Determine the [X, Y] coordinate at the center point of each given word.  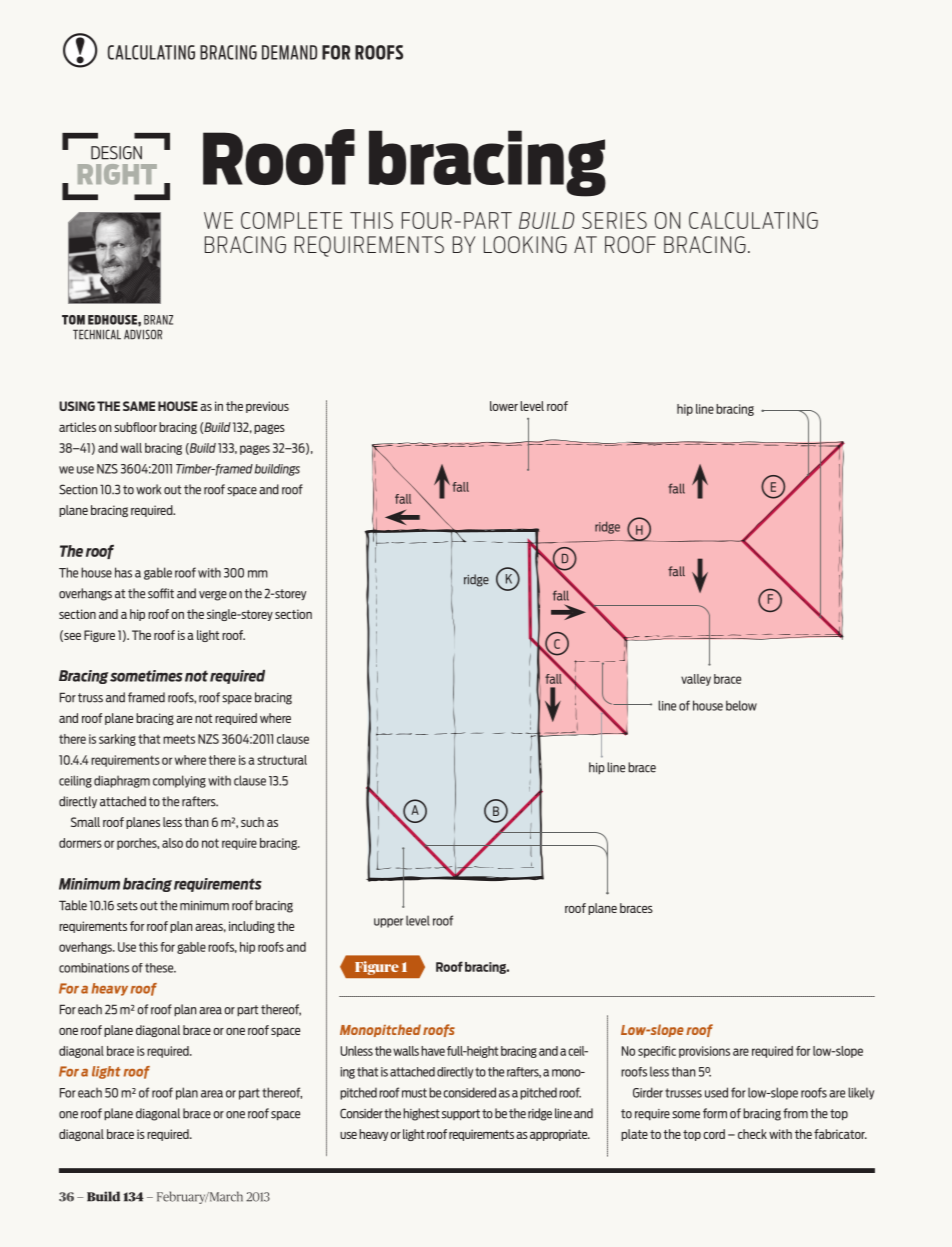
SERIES [614, 220]
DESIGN [116, 153]
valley [696, 680]
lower [504, 406]
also [172, 843]
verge [213, 596]
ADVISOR [143, 334]
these [160, 968]
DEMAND [289, 52]
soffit [161, 593]
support [461, 1115]
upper [388, 923]
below [741, 705]
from [795, 1113]
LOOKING [525, 244]
